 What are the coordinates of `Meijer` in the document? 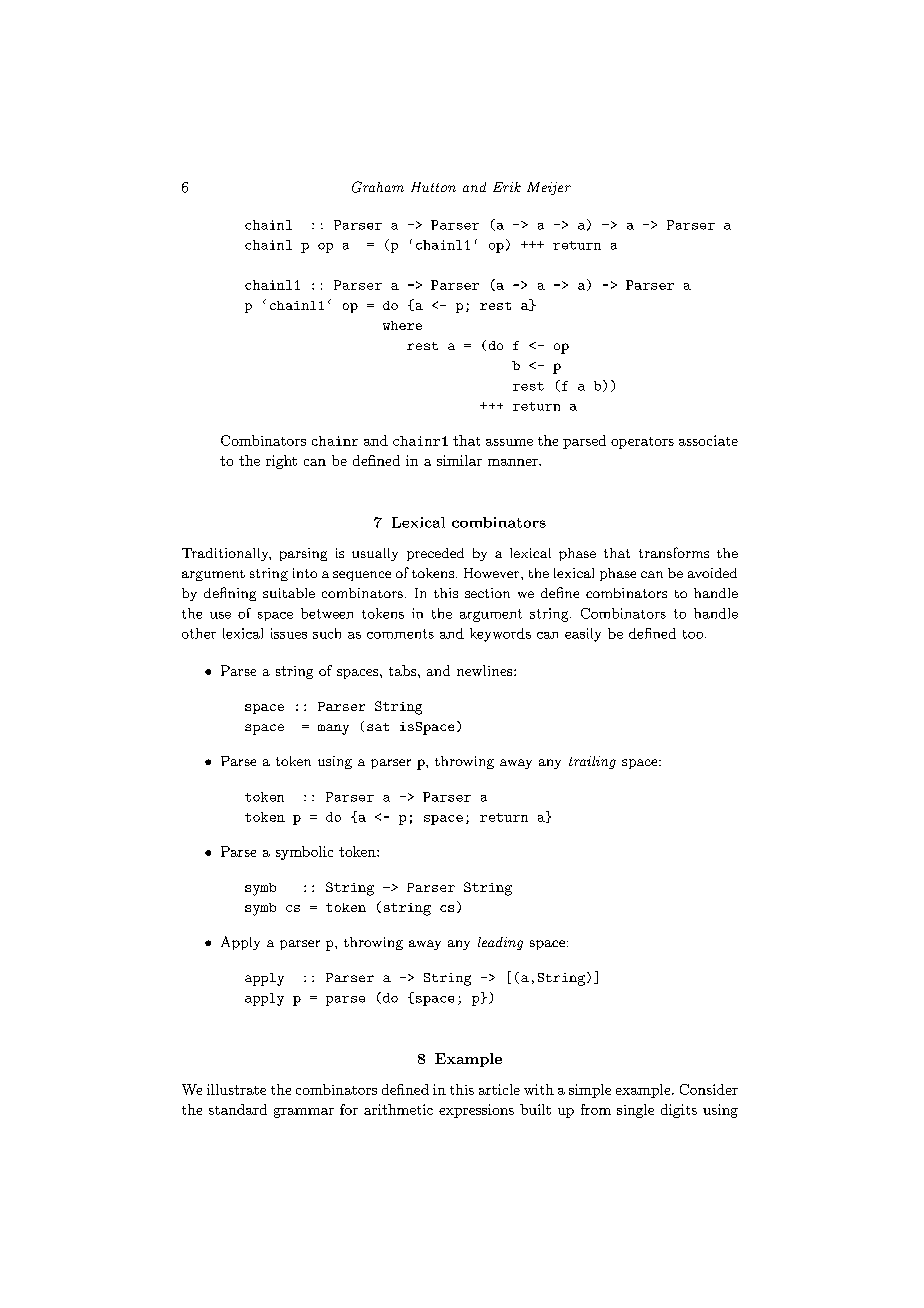 It's located at (549, 188).
